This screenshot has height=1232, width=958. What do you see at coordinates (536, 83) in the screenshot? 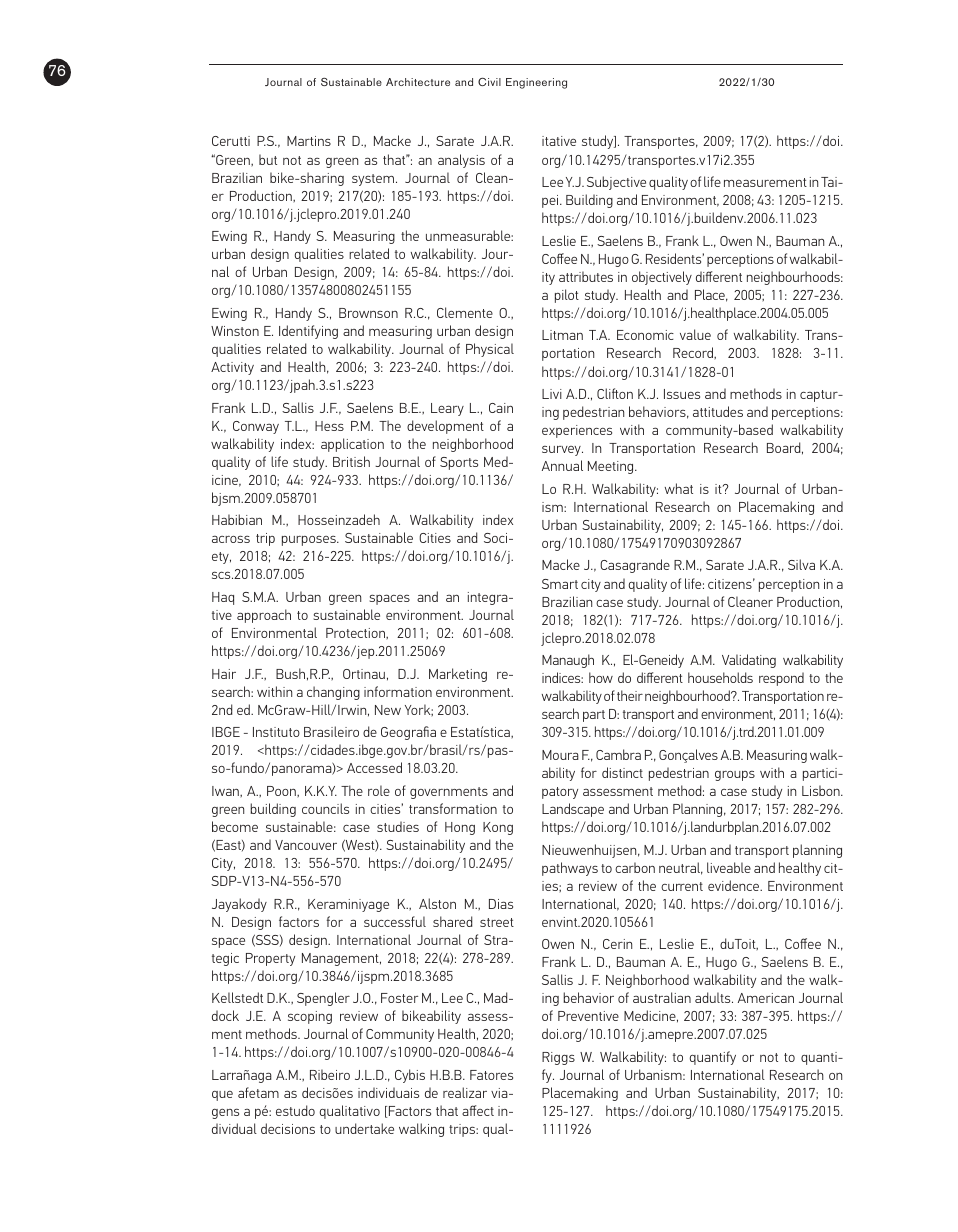
I see `Engineering` at bounding box center [536, 83].
